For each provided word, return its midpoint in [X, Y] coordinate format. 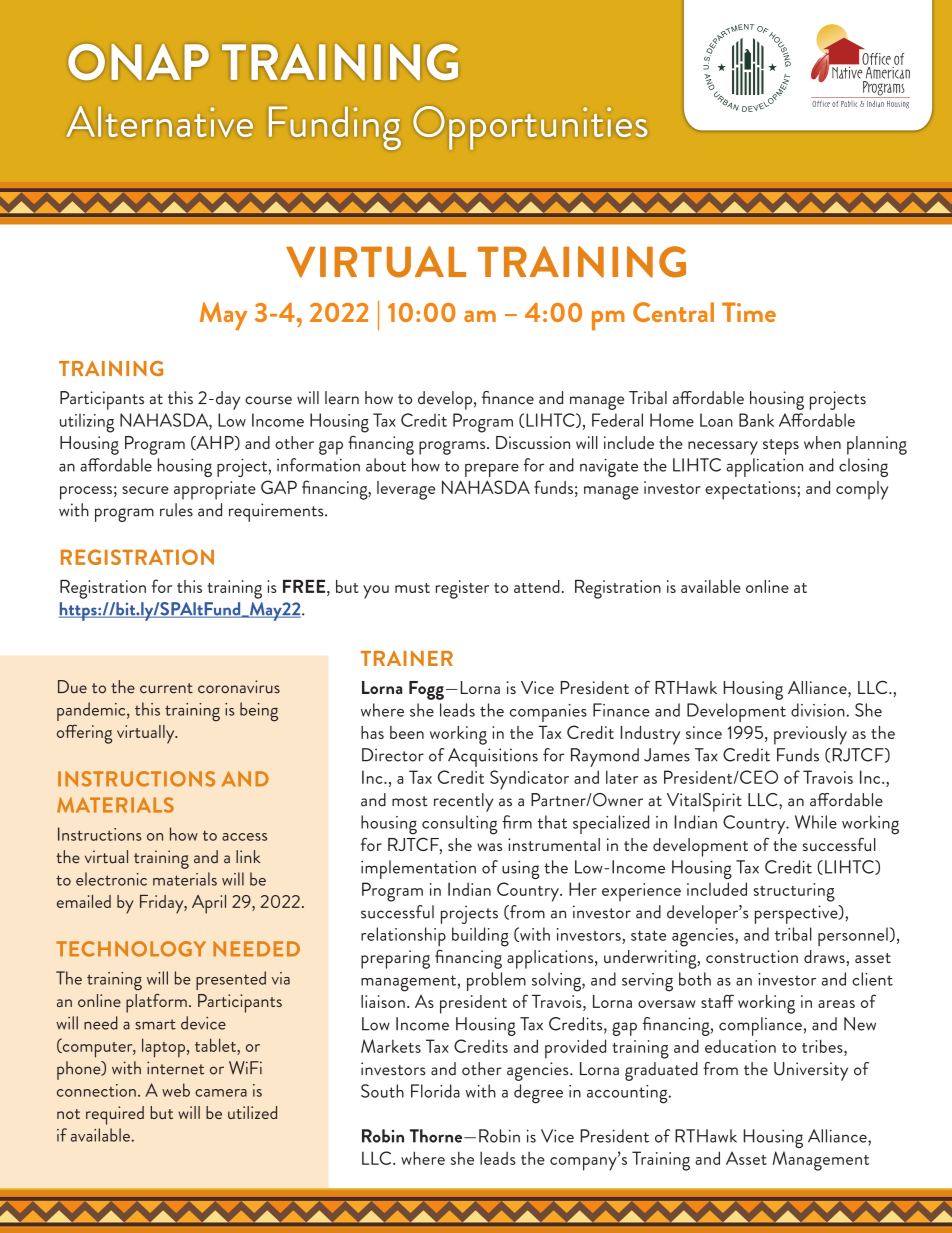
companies [548, 713]
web [176, 1090]
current [166, 688]
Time [749, 312]
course [268, 400]
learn [342, 398]
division [819, 710]
